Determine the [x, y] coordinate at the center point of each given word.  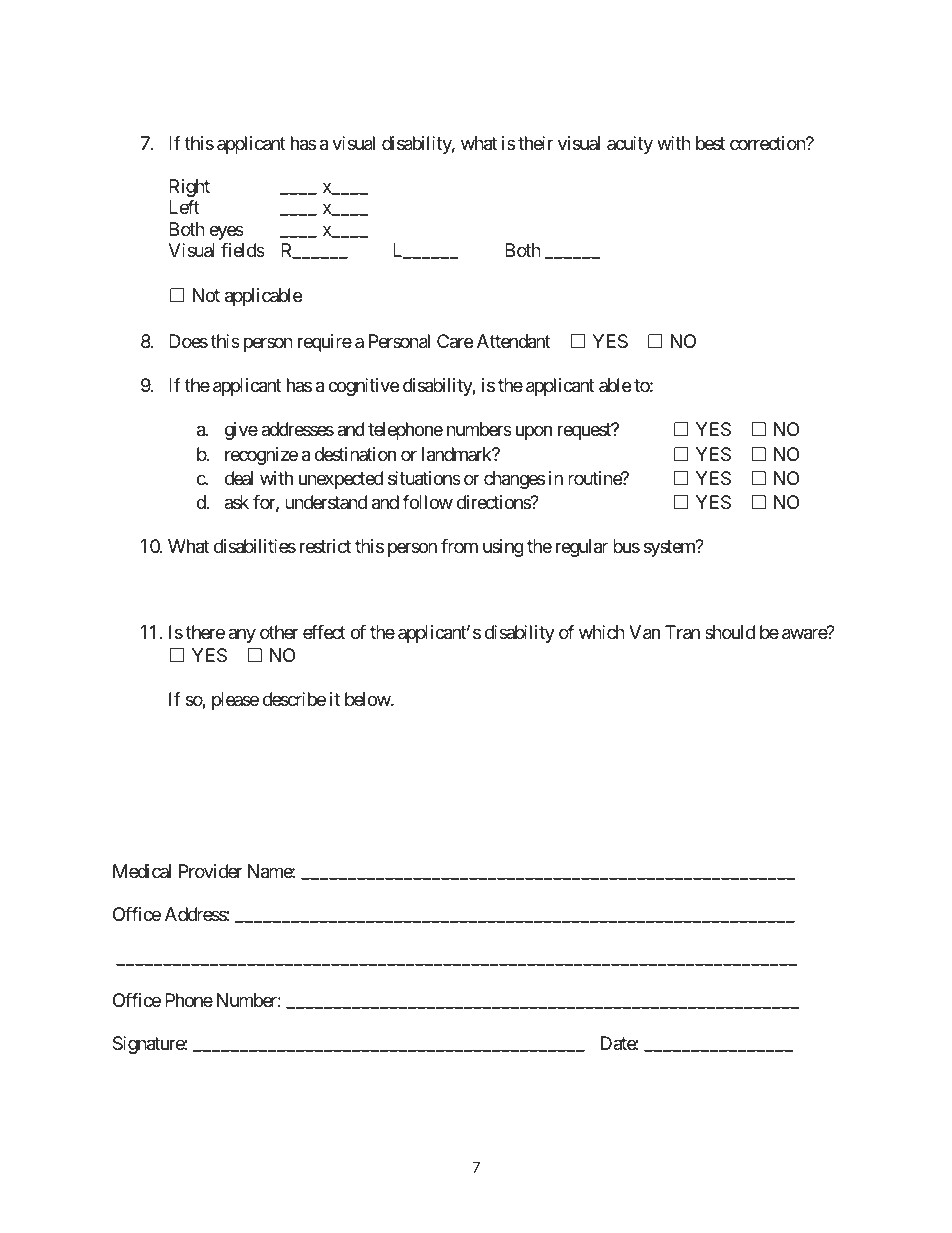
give [241, 431]
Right [189, 188]
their [535, 143]
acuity [630, 145]
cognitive [363, 387]
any [242, 635]
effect [324, 632]
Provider [211, 871]
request [585, 432]
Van [644, 632]
